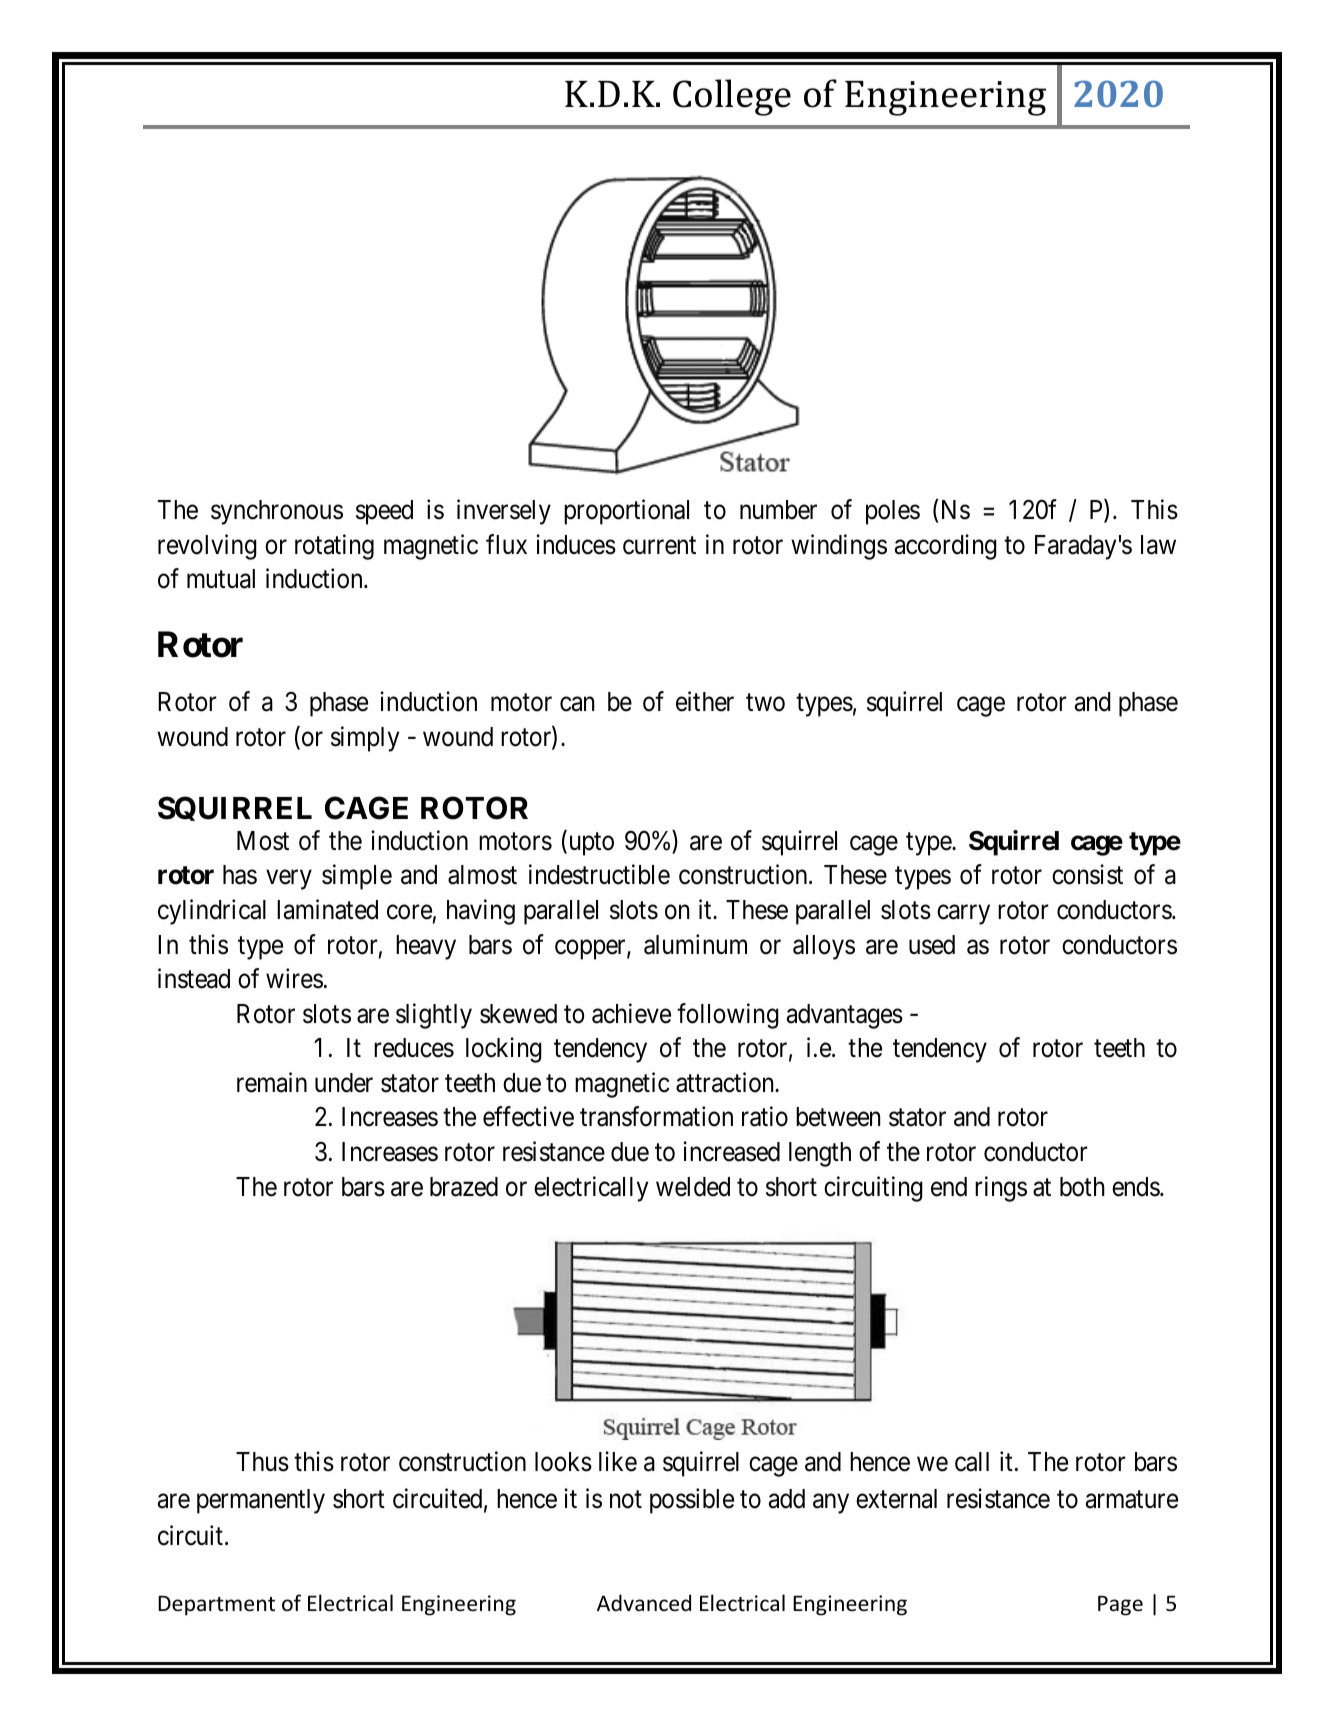 The height and width of the page is (1726, 1334). What do you see at coordinates (289, 880) in the page?
I see `very` at bounding box center [289, 880].
